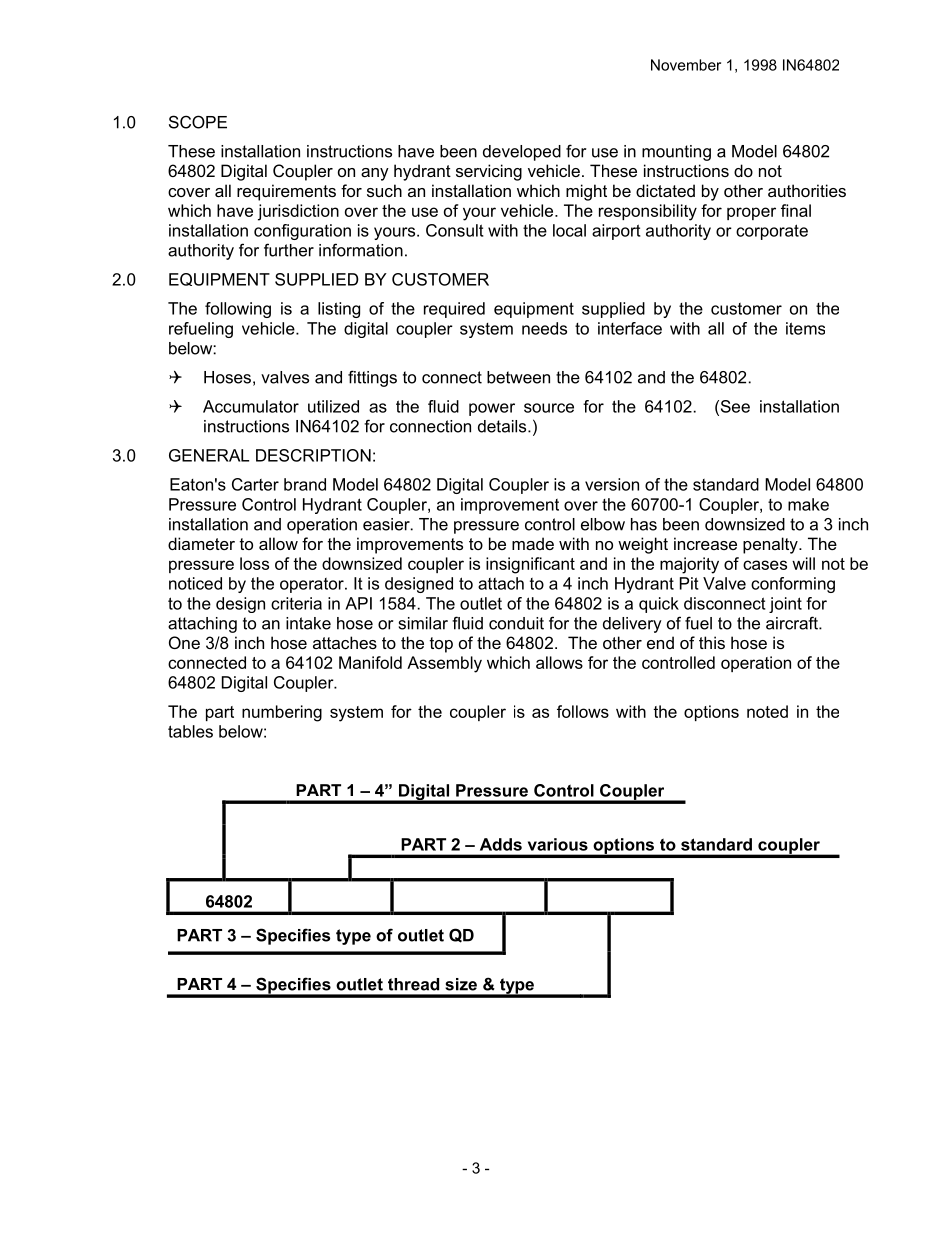 The image size is (952, 1233). I want to click on made, so click(533, 543).
